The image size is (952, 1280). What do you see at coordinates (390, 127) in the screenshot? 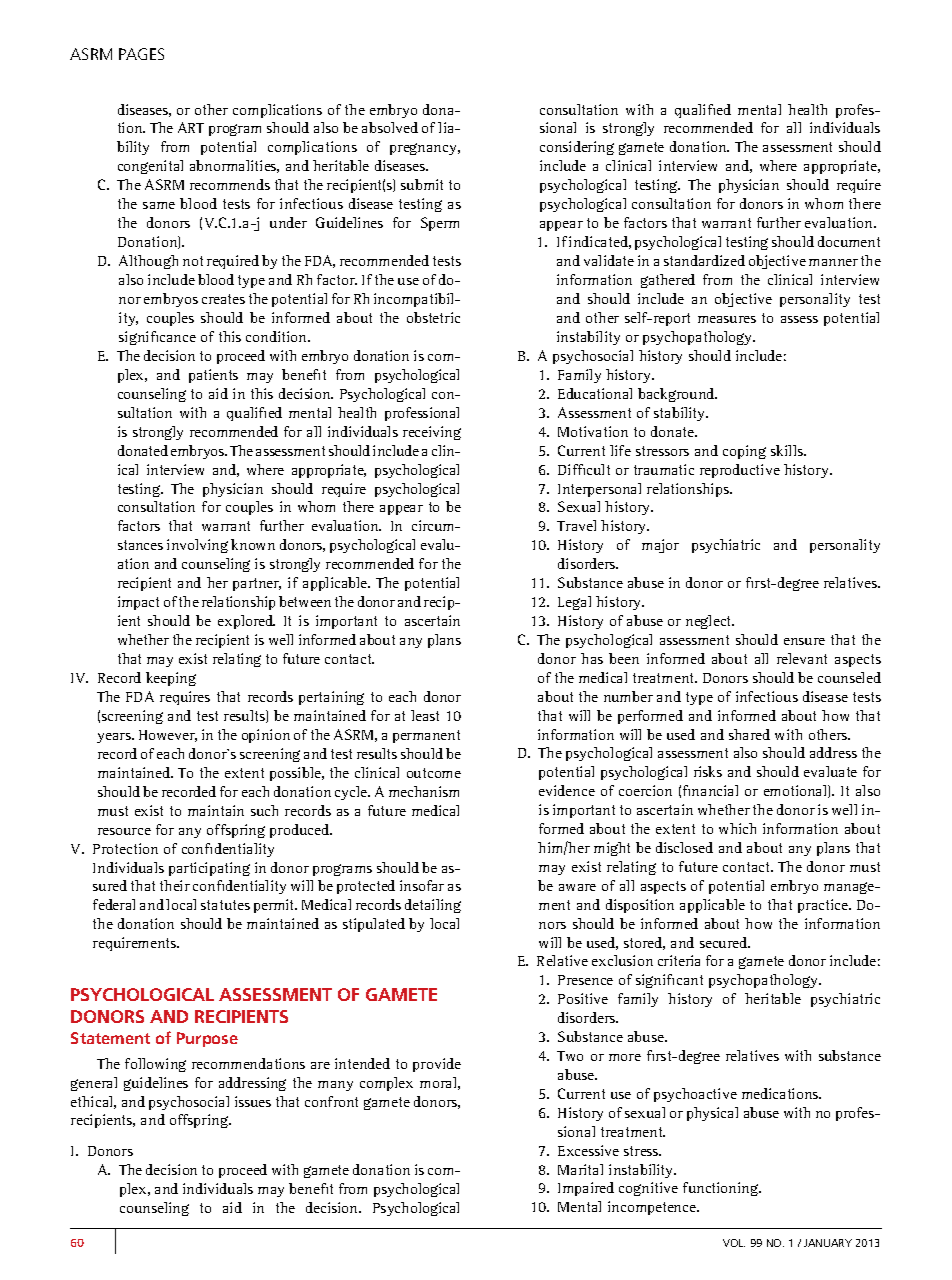
I see `absolved` at bounding box center [390, 127].
